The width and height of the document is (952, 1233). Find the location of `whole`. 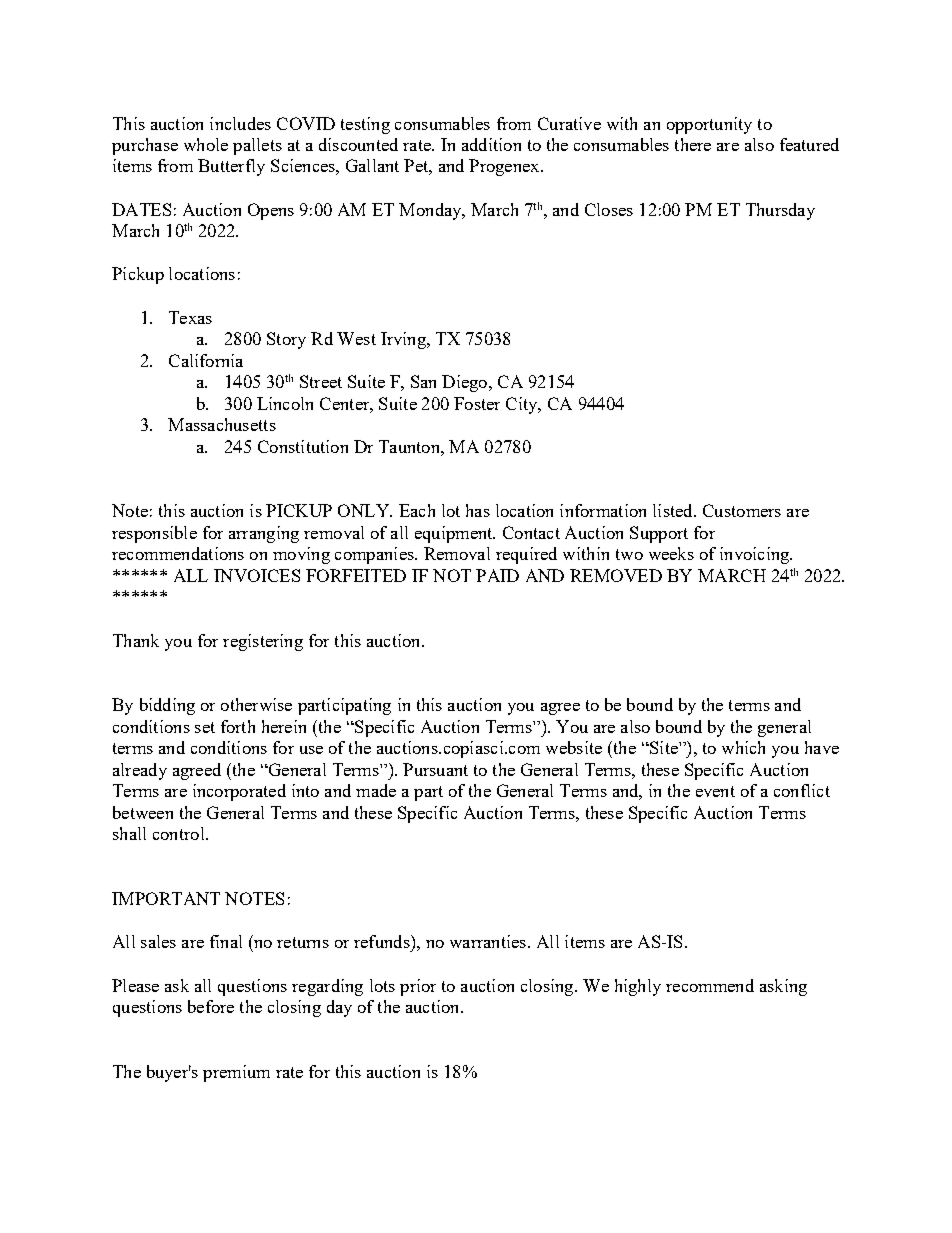

whole is located at coordinates (206, 144).
